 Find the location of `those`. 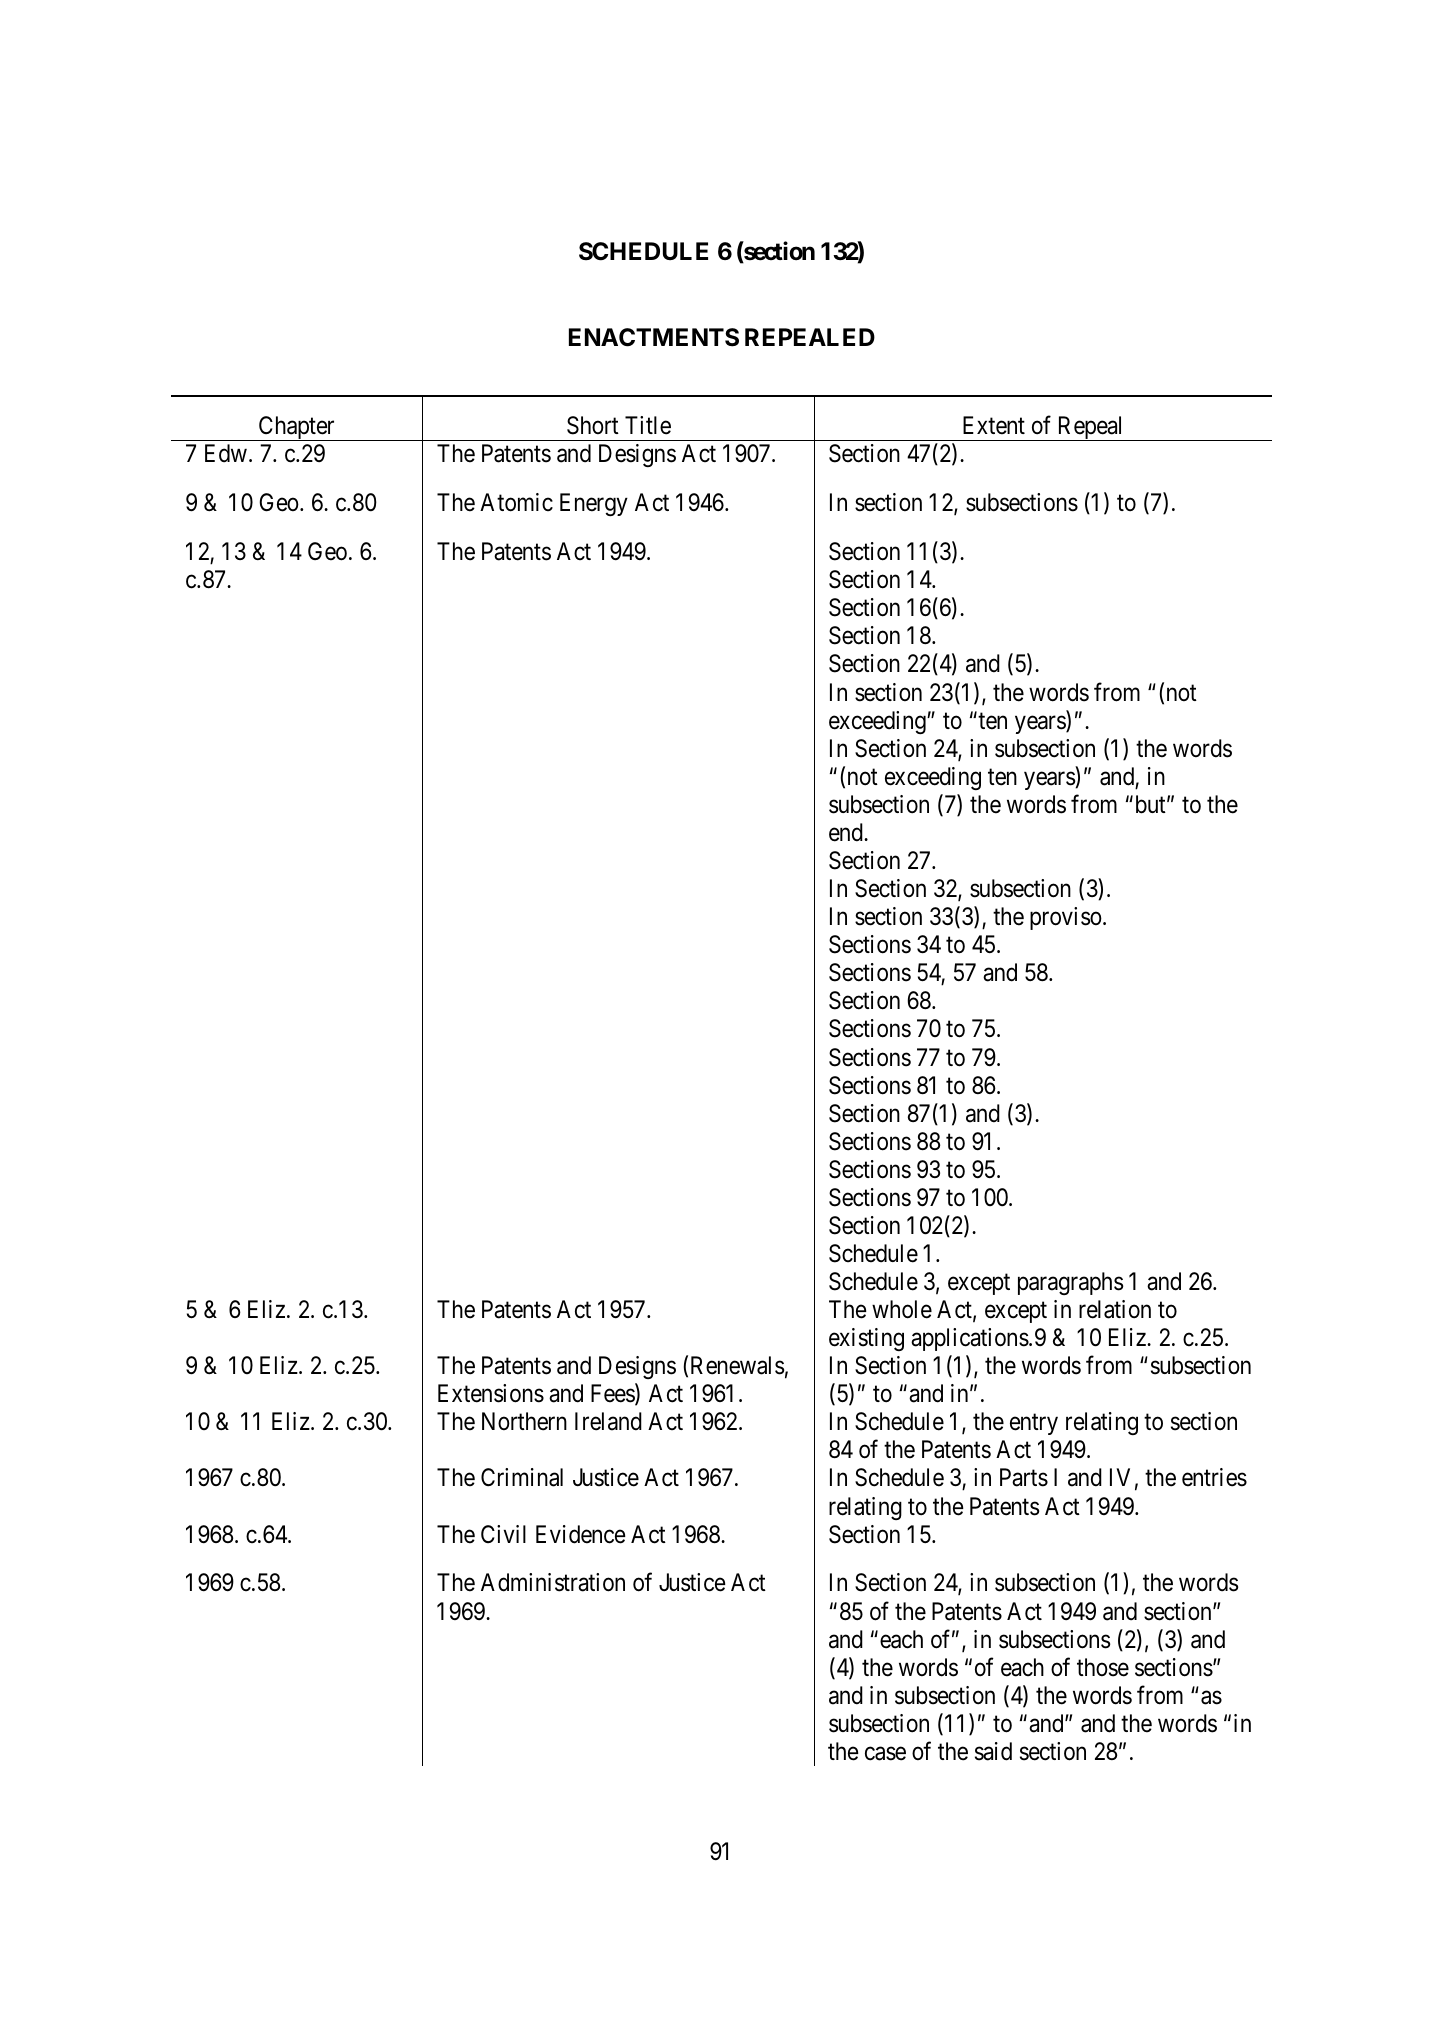

those is located at coordinates (1103, 1667).
